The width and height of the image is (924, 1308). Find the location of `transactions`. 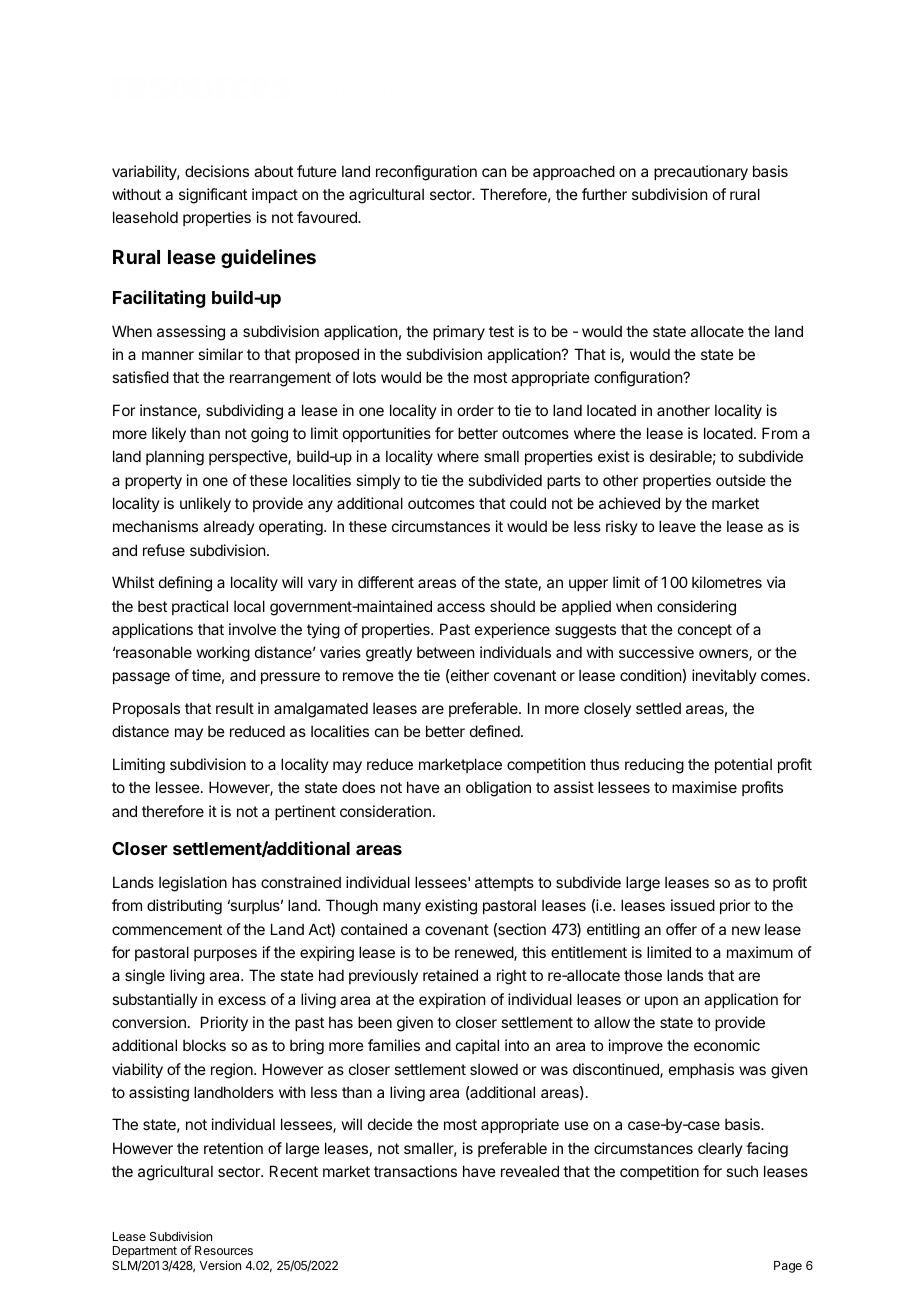

transactions is located at coordinates (415, 1171).
